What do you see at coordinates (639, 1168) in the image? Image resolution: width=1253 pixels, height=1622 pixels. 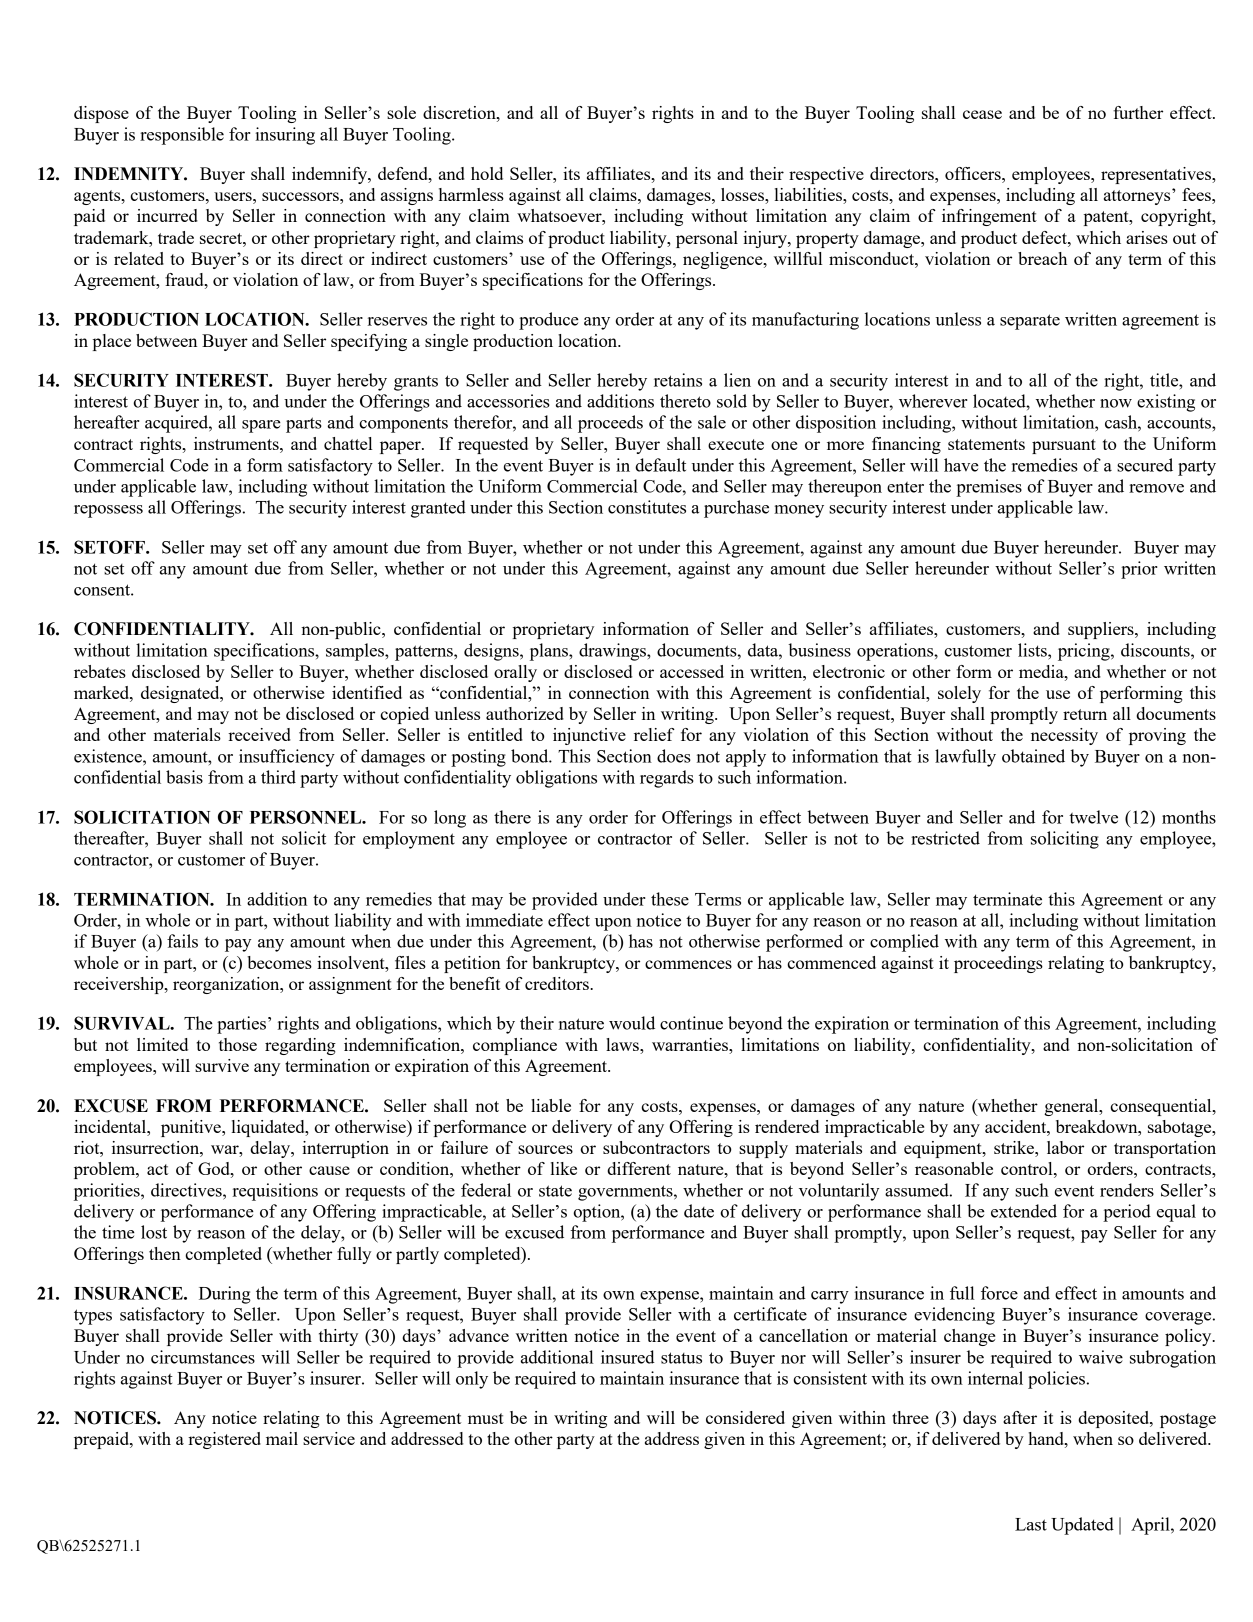 I see `different` at bounding box center [639, 1168].
